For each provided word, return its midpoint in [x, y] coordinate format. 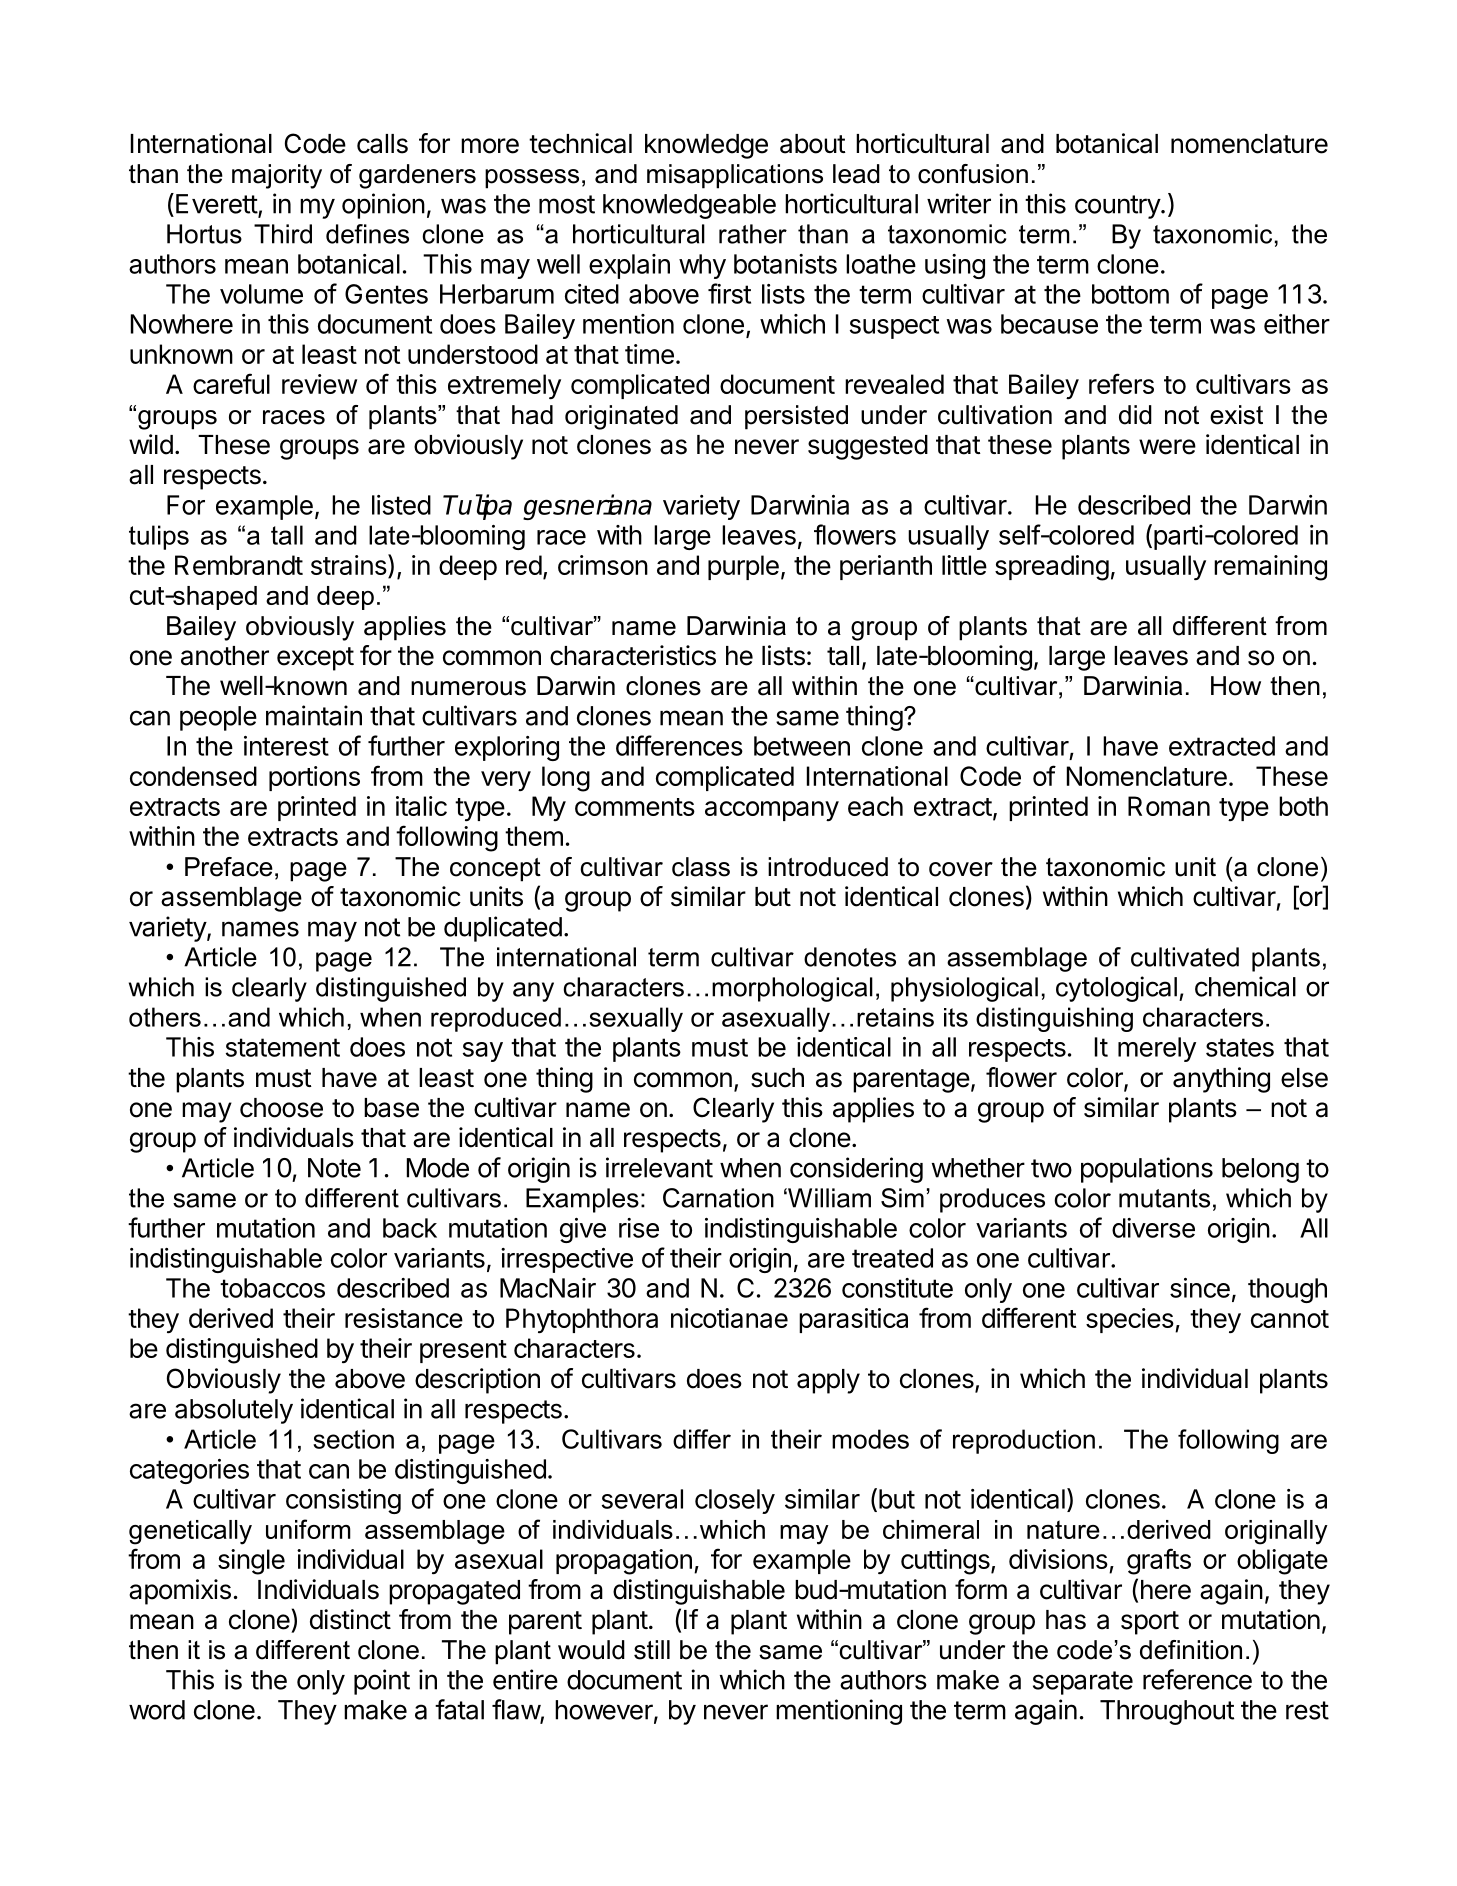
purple [743, 567]
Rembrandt [239, 565]
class [701, 867]
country [1118, 207]
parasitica [853, 1320]
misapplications [735, 176]
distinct [350, 1619]
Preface [229, 867]
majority [277, 176]
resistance [404, 1318]
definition [1191, 1650]
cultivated [1185, 957]
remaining [1270, 568]
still [652, 1650]
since [1200, 1288]
